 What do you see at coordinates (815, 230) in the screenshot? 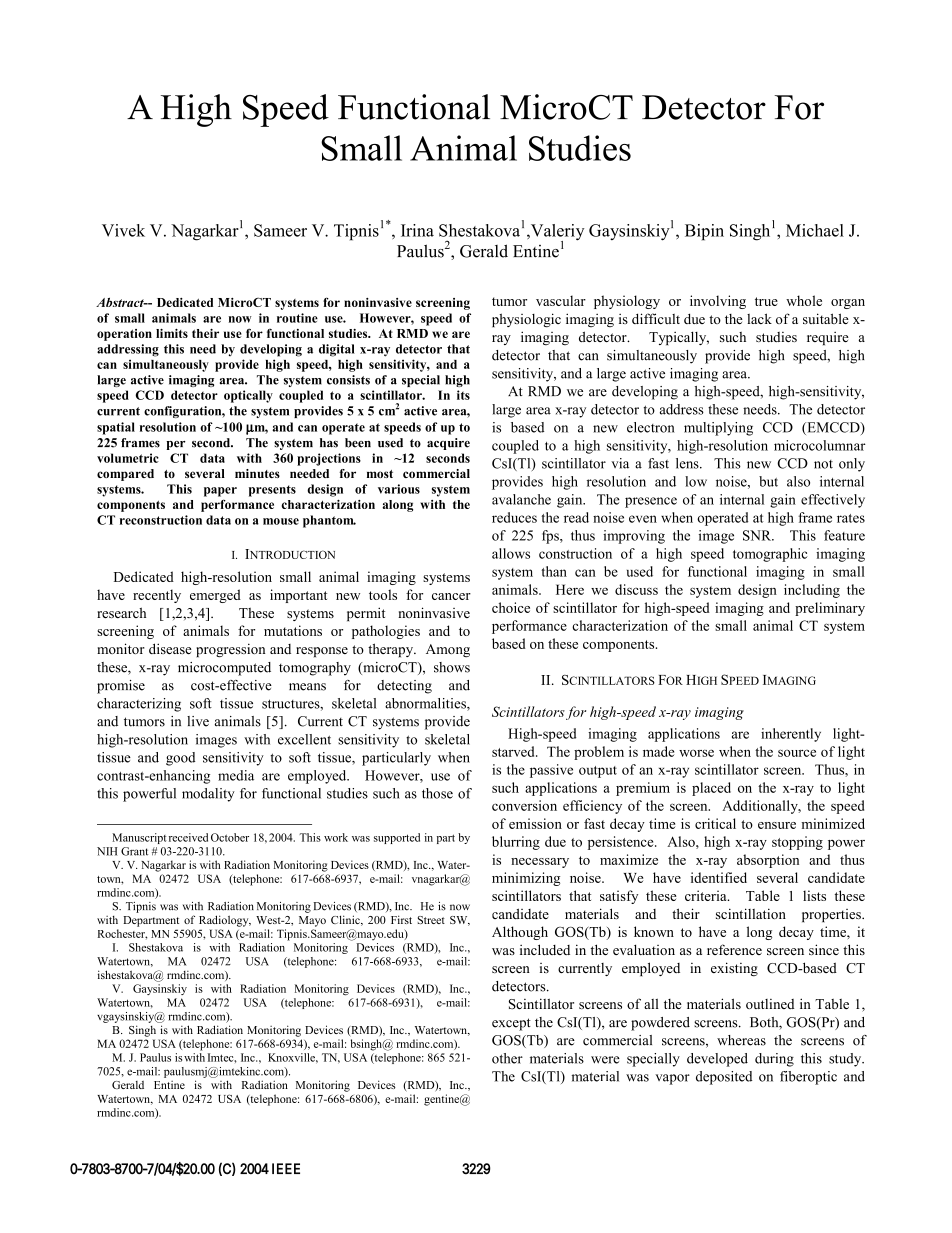
I see `Michael` at bounding box center [815, 230].
